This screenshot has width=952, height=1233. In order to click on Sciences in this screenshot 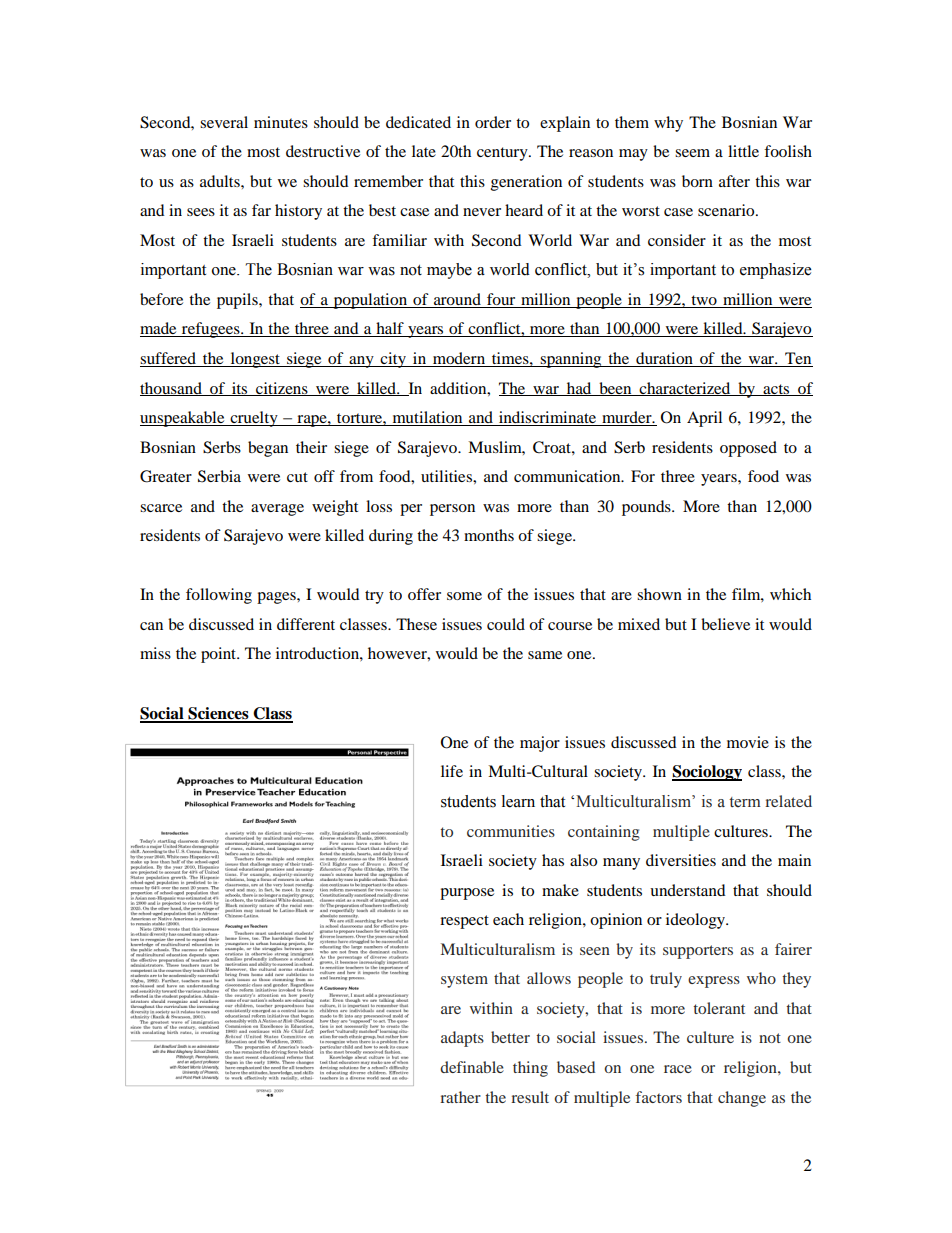, I will do `click(218, 714)`.
